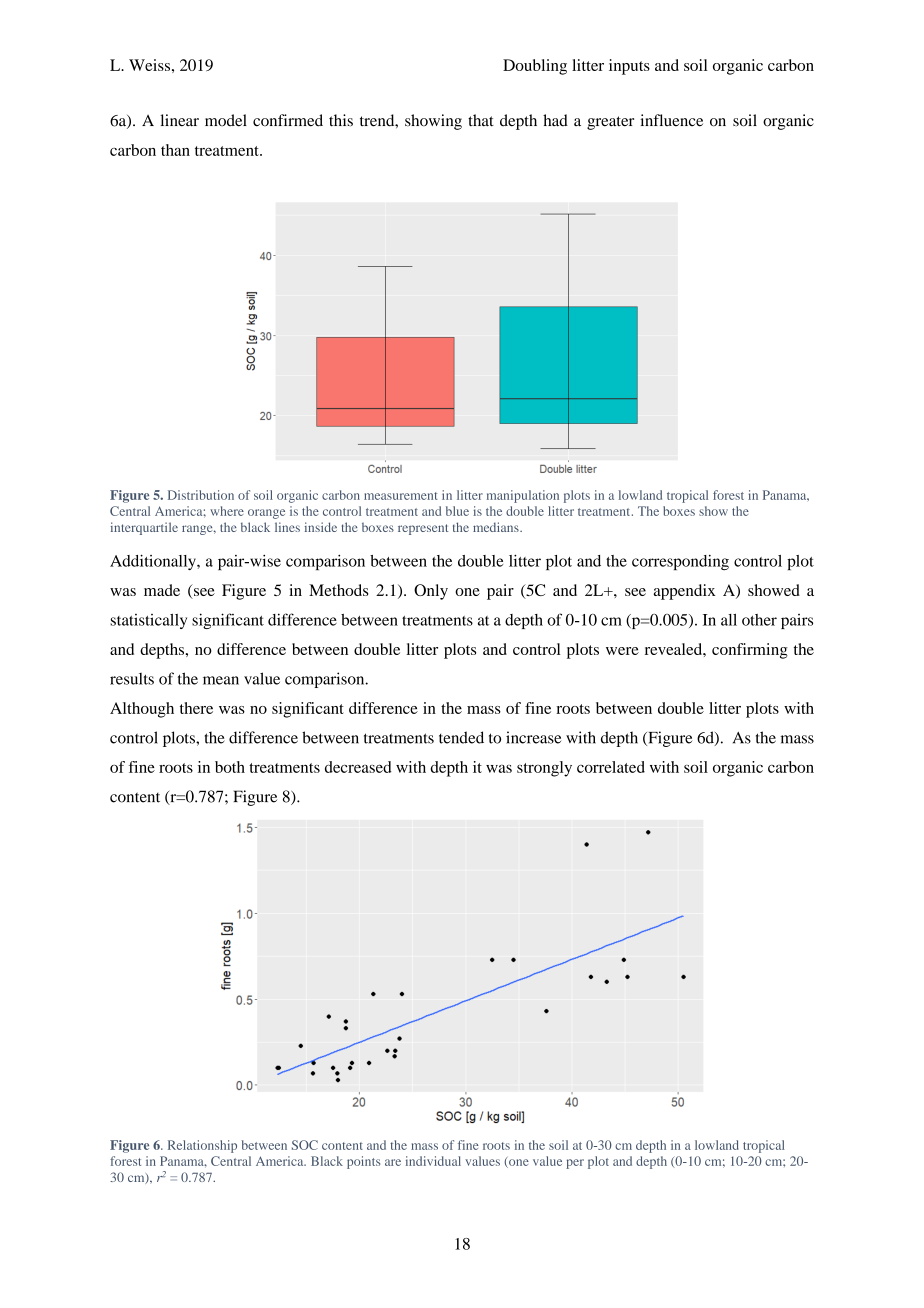 The width and height of the screenshot is (924, 1308). I want to click on corresponding, so click(680, 562).
